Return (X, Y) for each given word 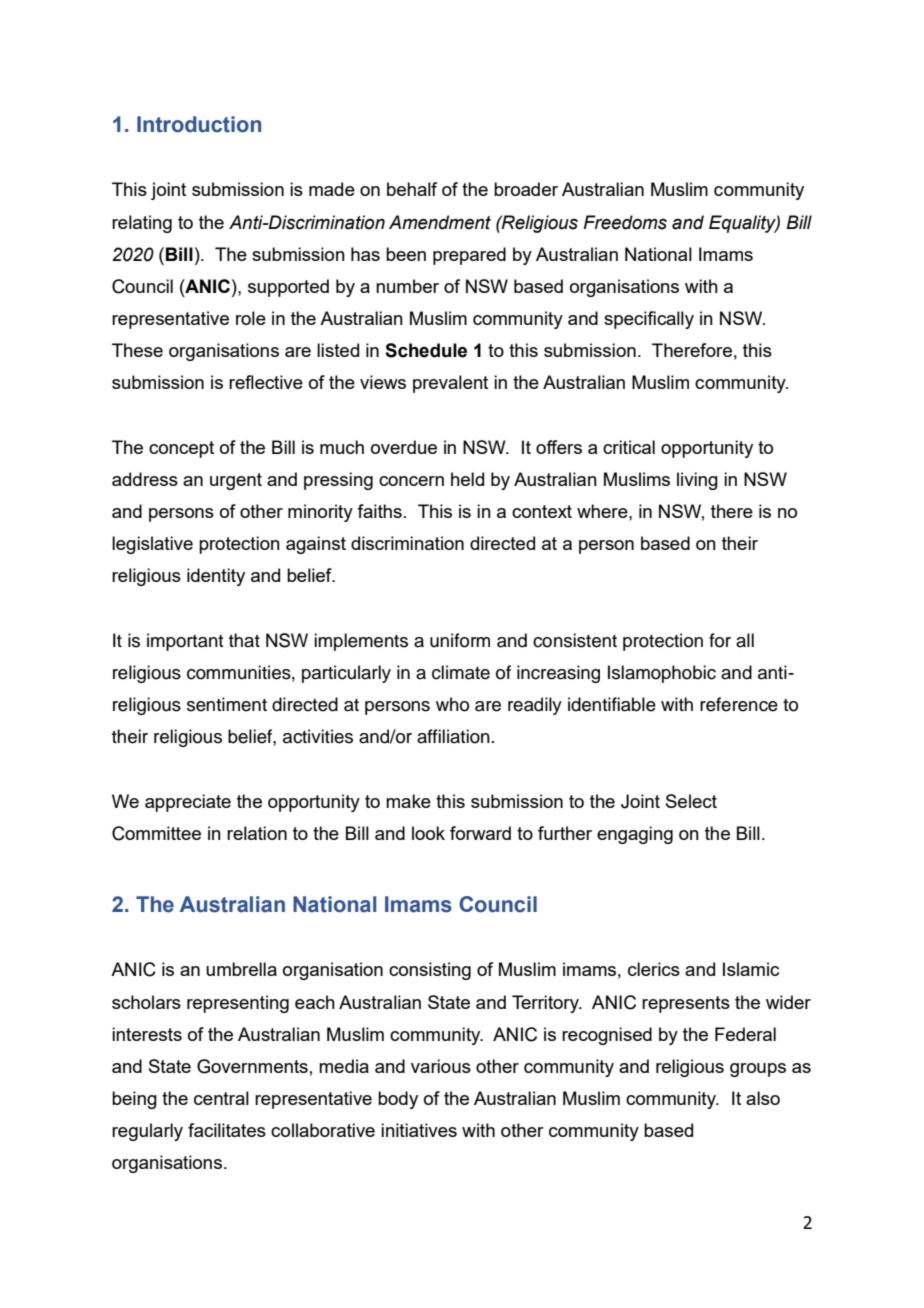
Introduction (199, 124)
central (221, 1098)
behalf (412, 189)
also (763, 1098)
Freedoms (625, 222)
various (441, 1066)
